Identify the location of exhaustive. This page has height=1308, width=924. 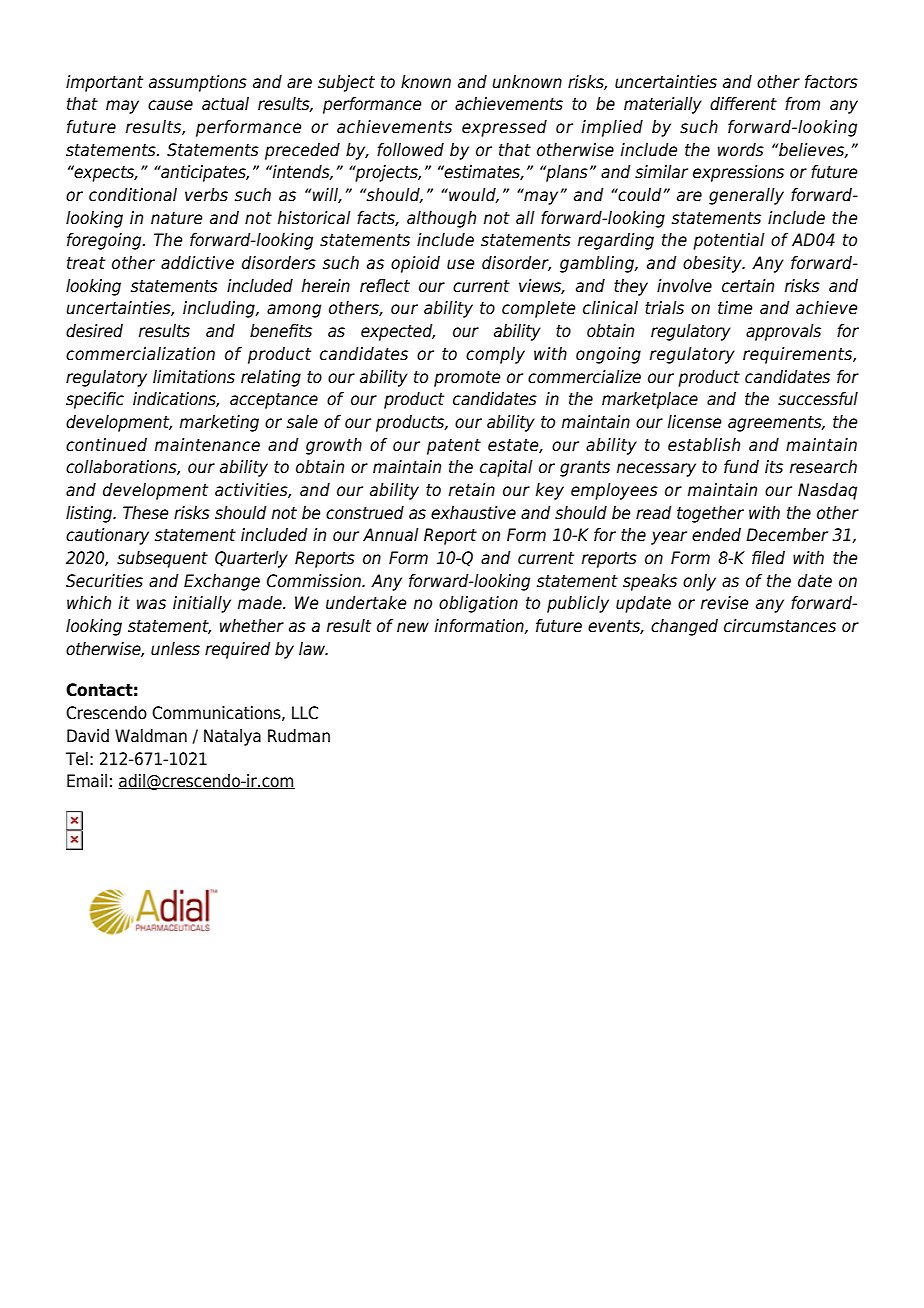
(473, 513).
